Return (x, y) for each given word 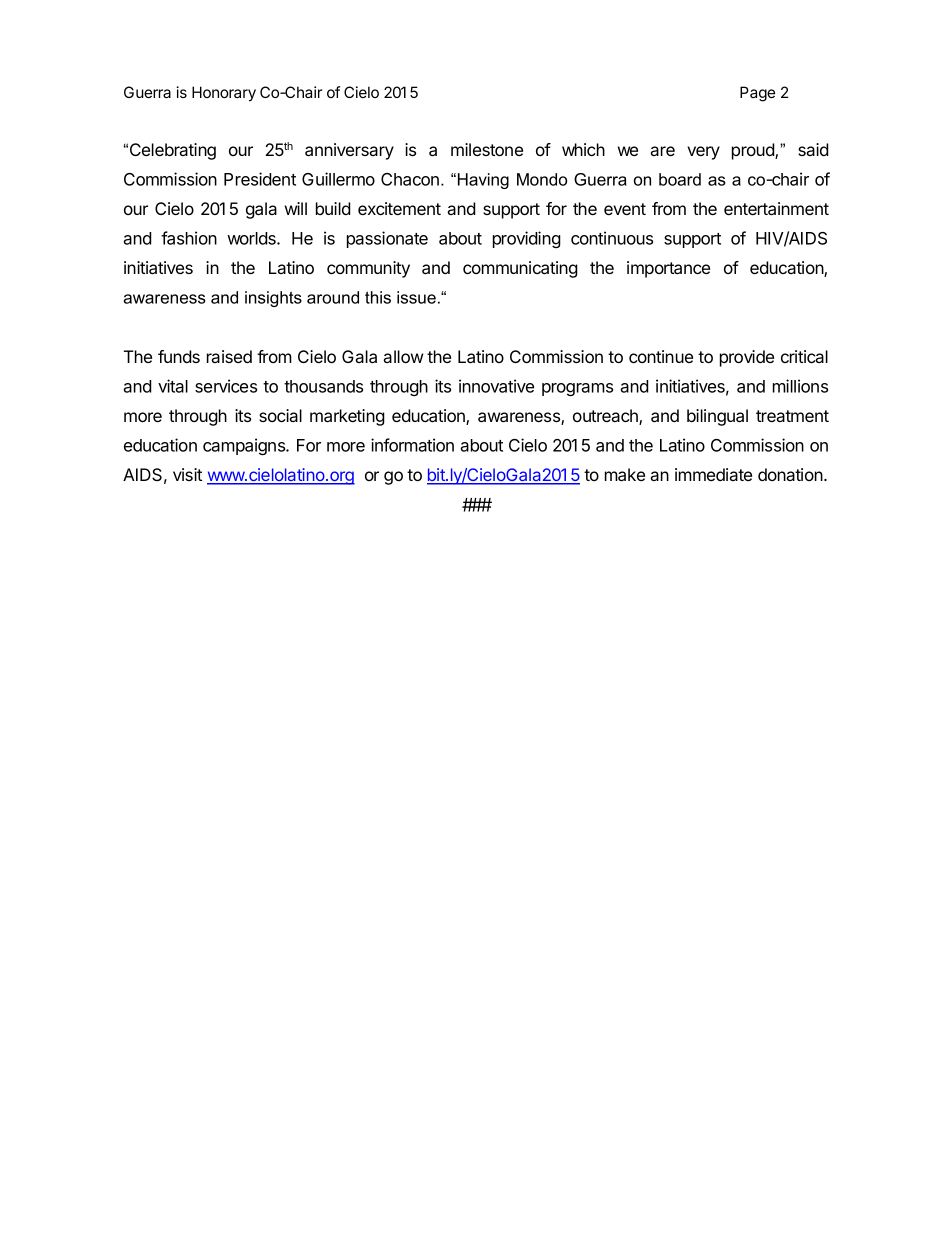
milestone (487, 149)
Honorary (224, 94)
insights (273, 299)
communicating (520, 269)
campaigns (245, 446)
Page (757, 94)
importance (668, 269)
